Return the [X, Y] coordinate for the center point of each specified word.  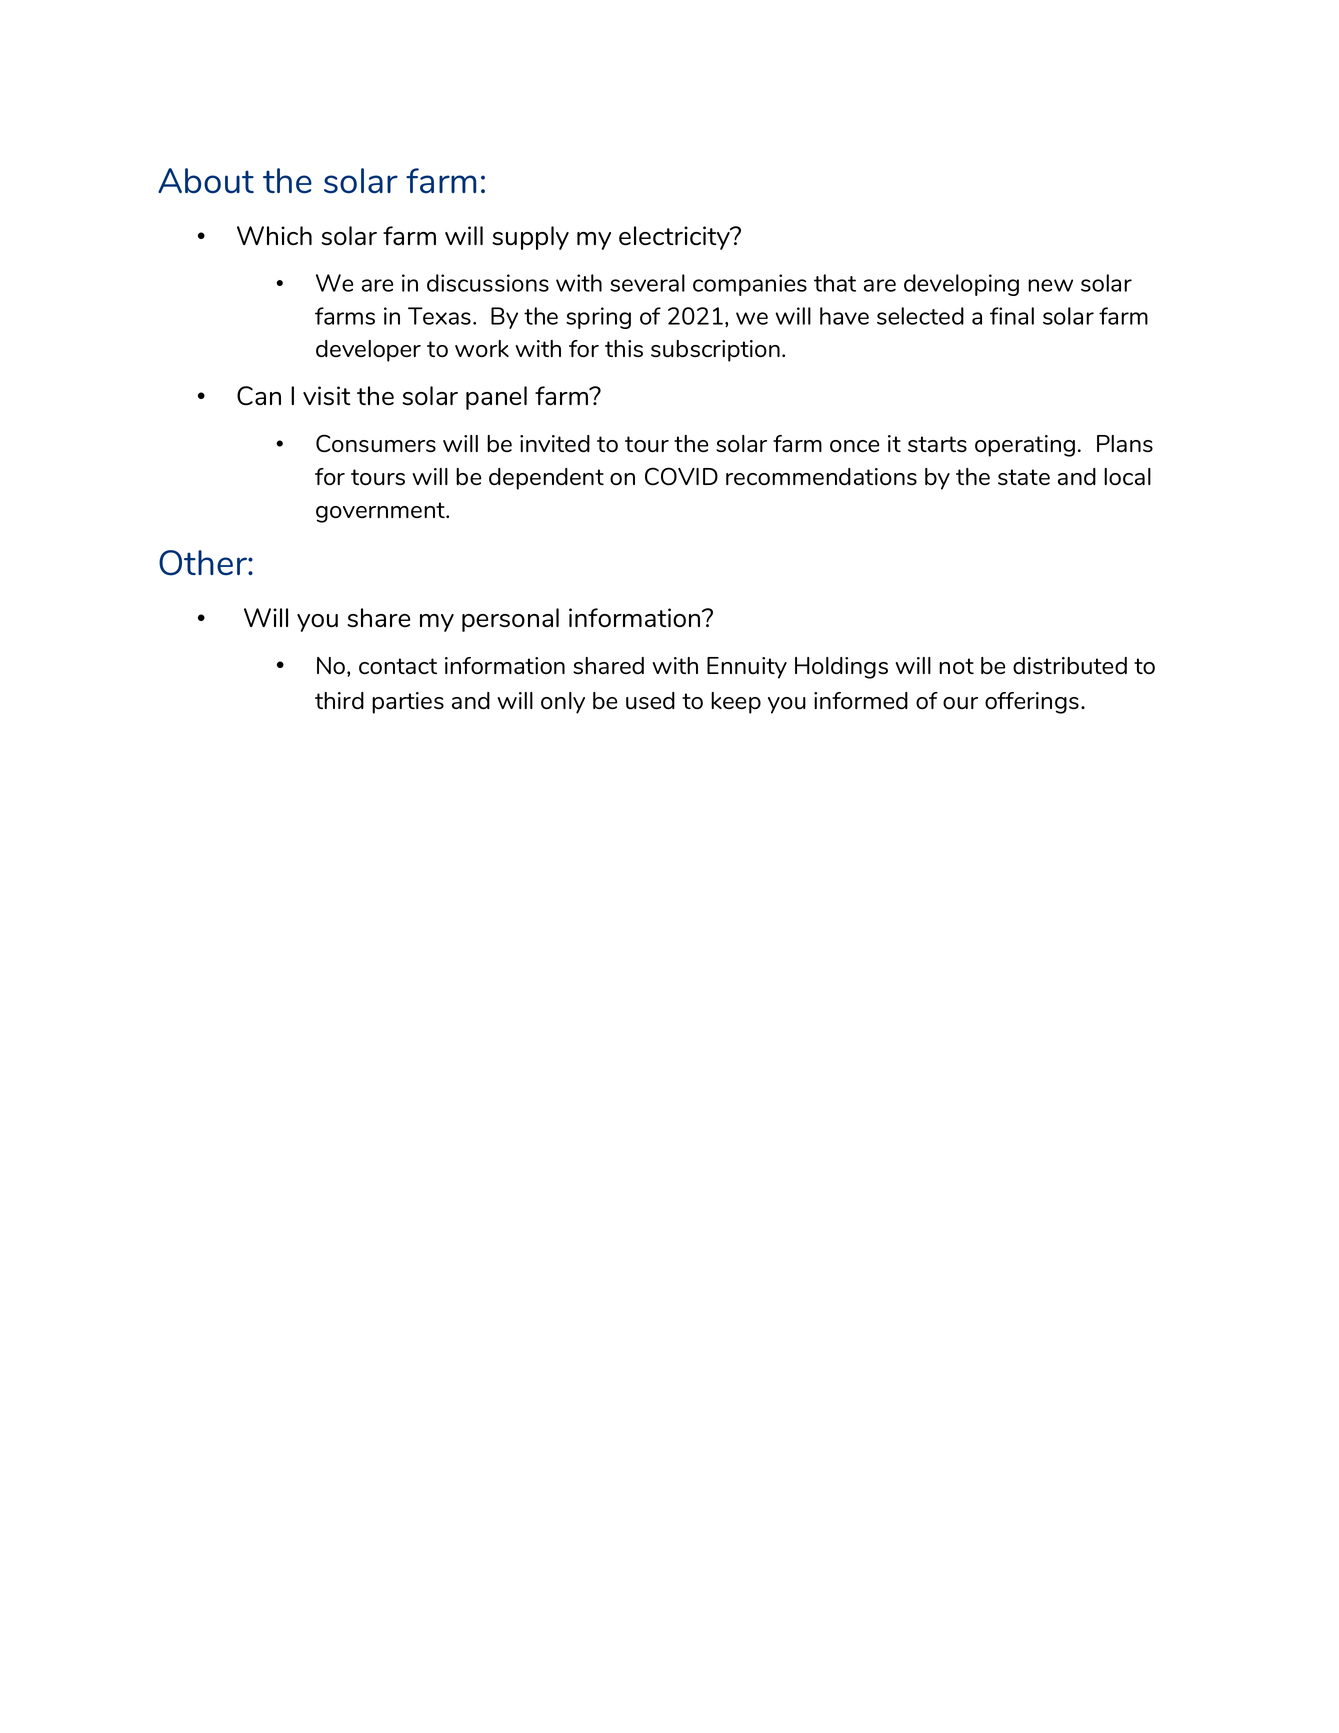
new [1050, 285]
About [206, 181]
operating [1025, 446]
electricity [675, 238]
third [339, 700]
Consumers [376, 443]
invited [555, 443]
